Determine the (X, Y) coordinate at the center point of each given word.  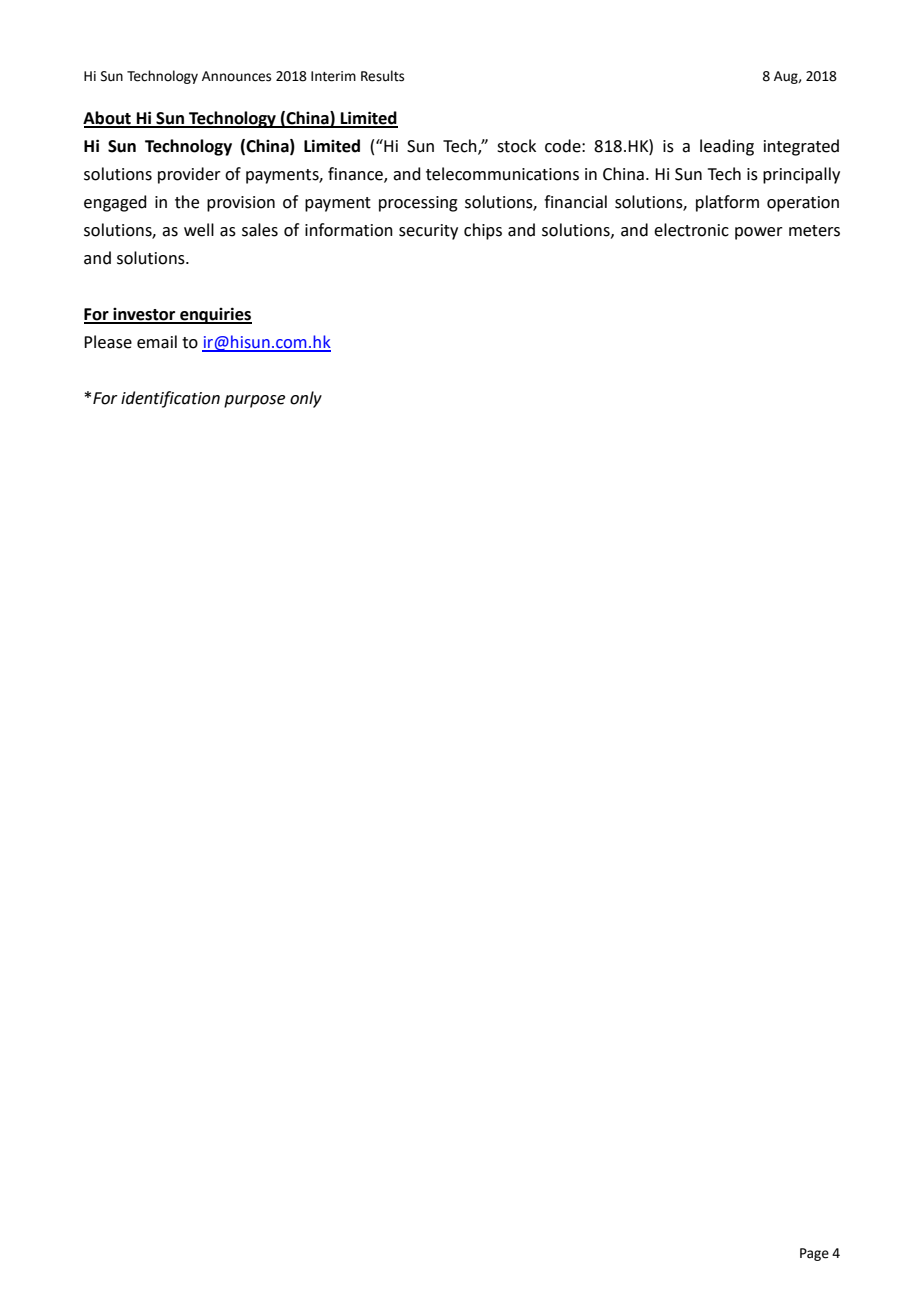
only (306, 399)
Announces (236, 76)
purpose (254, 401)
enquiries (215, 315)
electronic (691, 230)
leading (727, 147)
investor (144, 315)
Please (108, 342)
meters (814, 231)
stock (516, 146)
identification (170, 399)
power (759, 233)
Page (814, 1254)
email (157, 342)
